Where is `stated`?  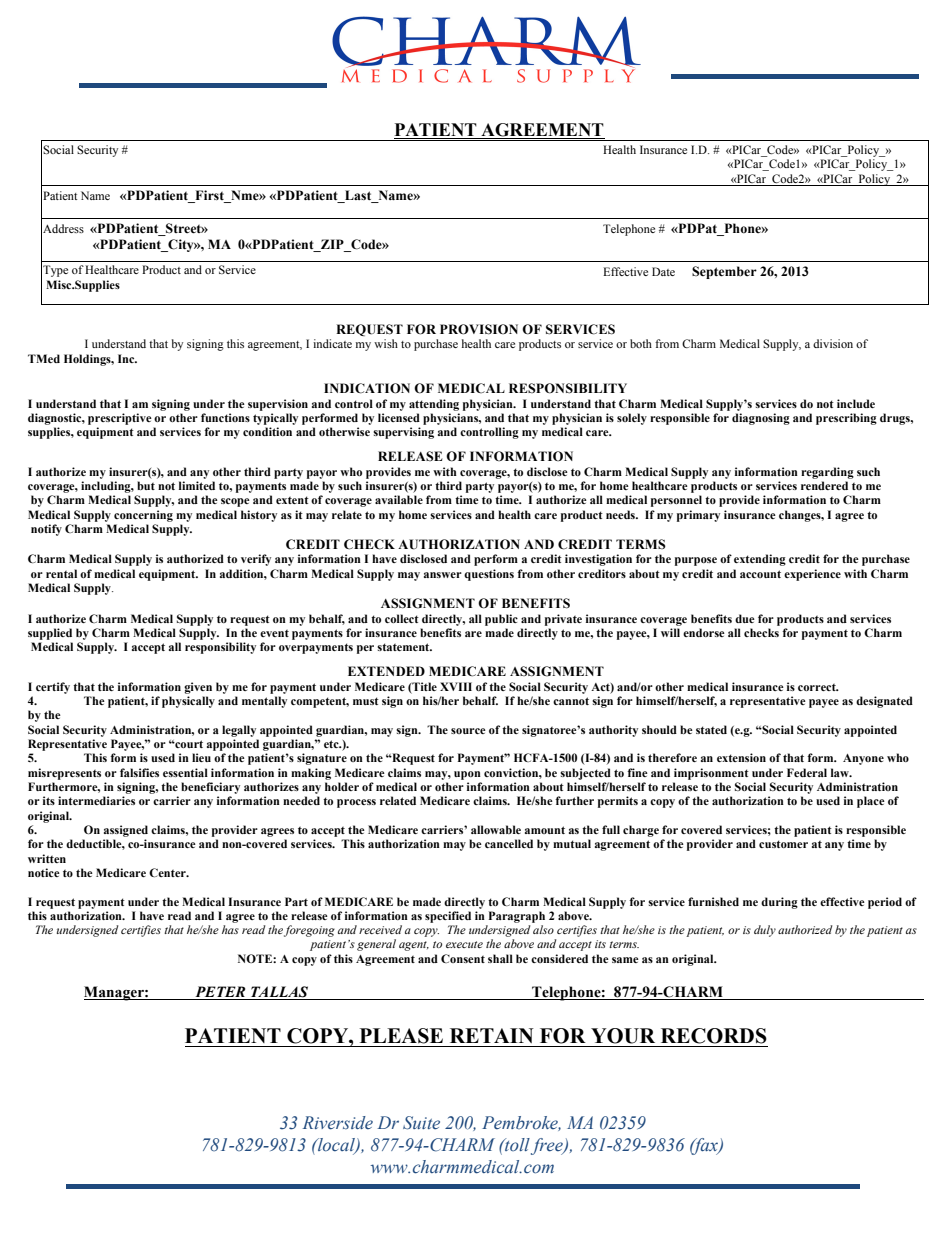
stated is located at coordinates (711, 729).
